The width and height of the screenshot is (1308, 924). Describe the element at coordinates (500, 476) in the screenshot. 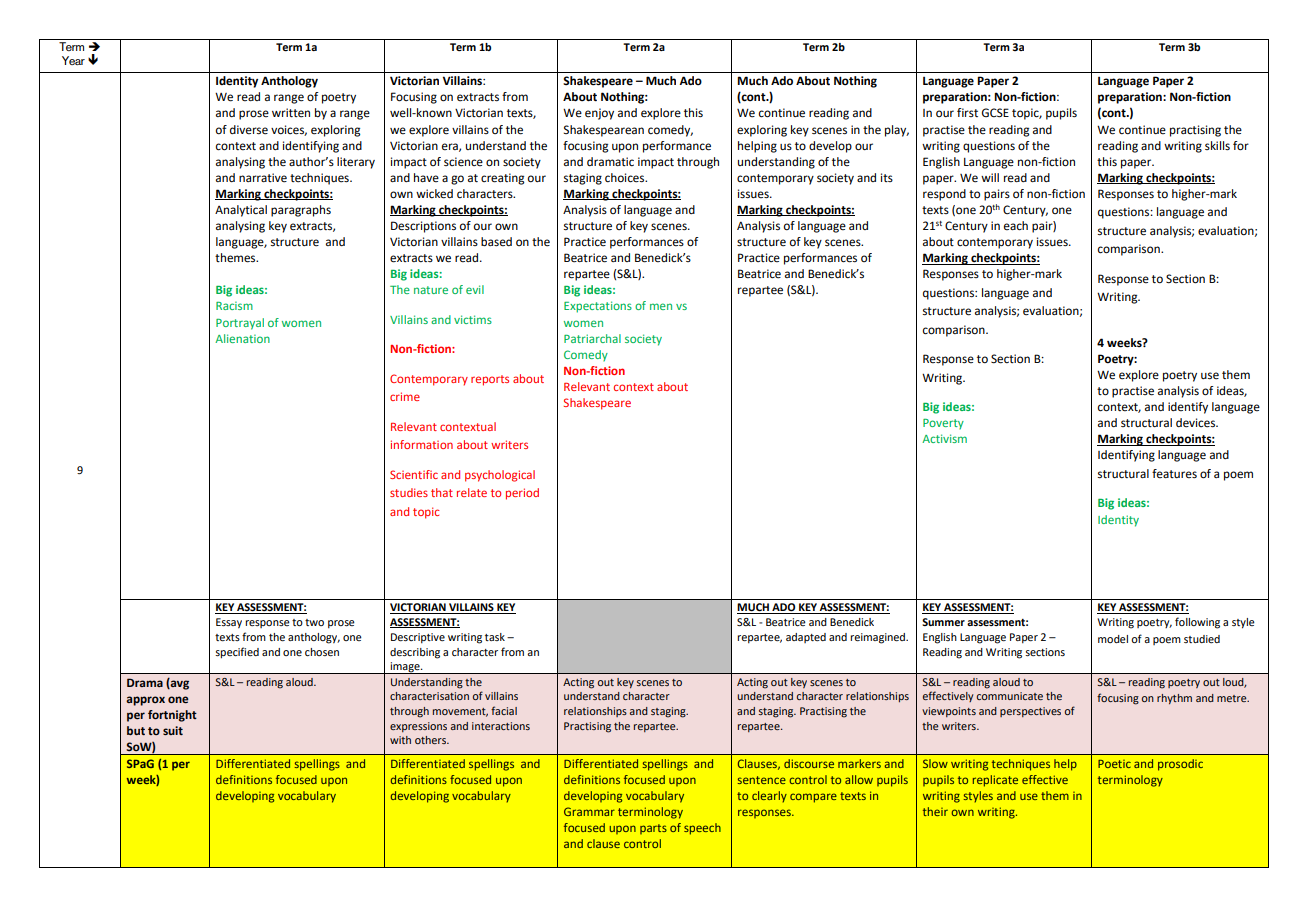

I see `psychological` at that location.
